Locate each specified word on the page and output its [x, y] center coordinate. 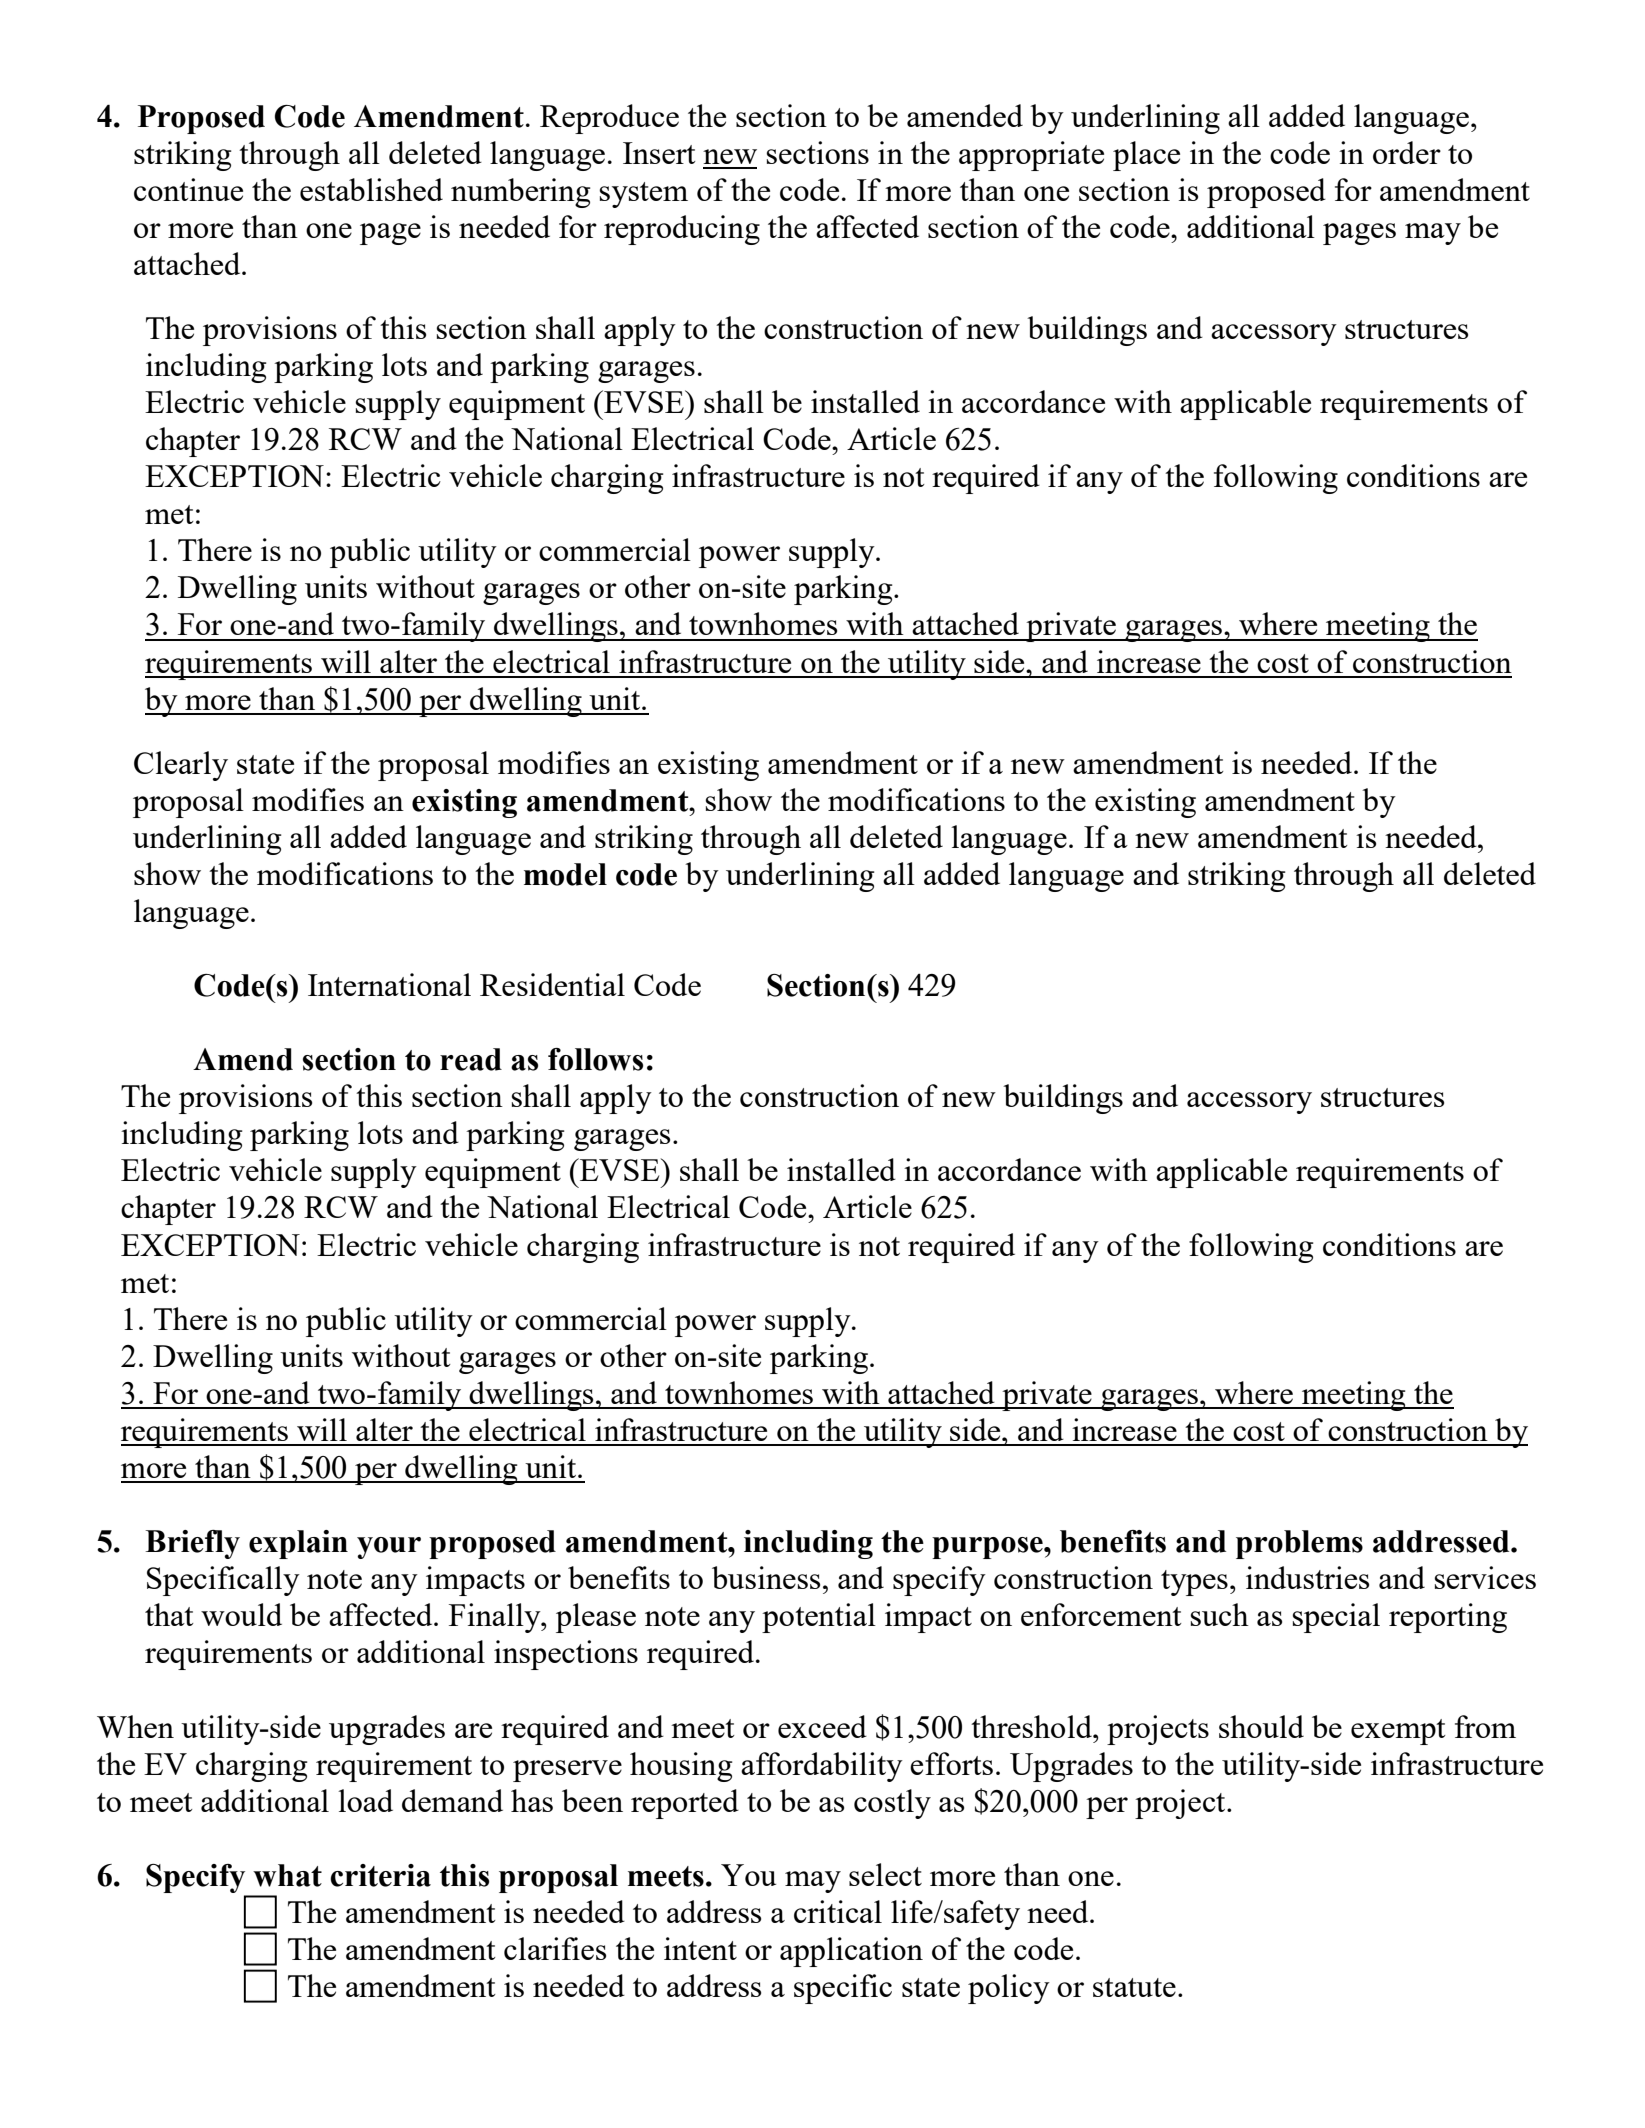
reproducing [682, 230]
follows [595, 1059]
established [371, 189]
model [565, 874]
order [1407, 152]
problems [1299, 1544]
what [287, 1875]
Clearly [181, 766]
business [766, 1577]
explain [298, 1544]
